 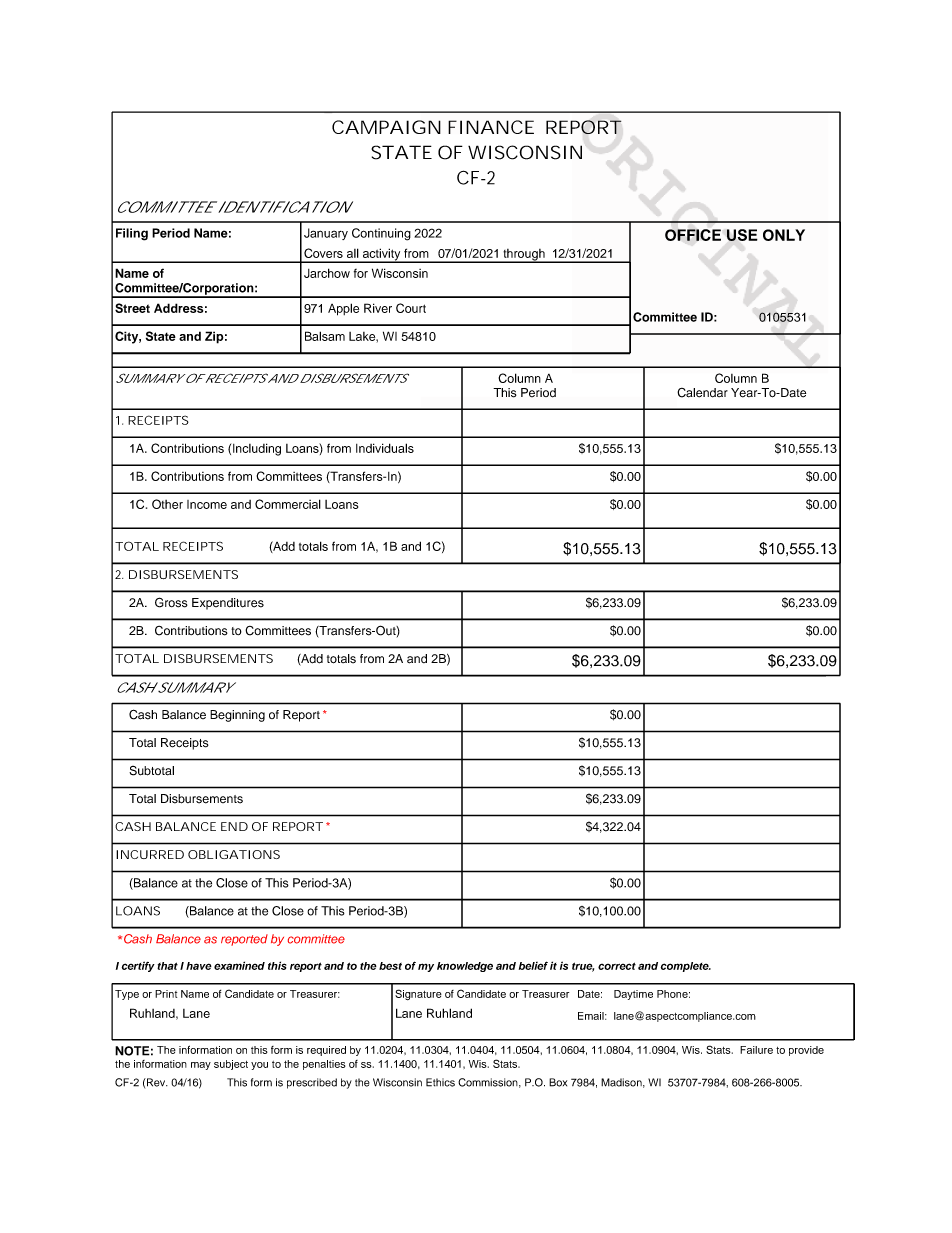 I want to click on Including, so click(x=257, y=449).
